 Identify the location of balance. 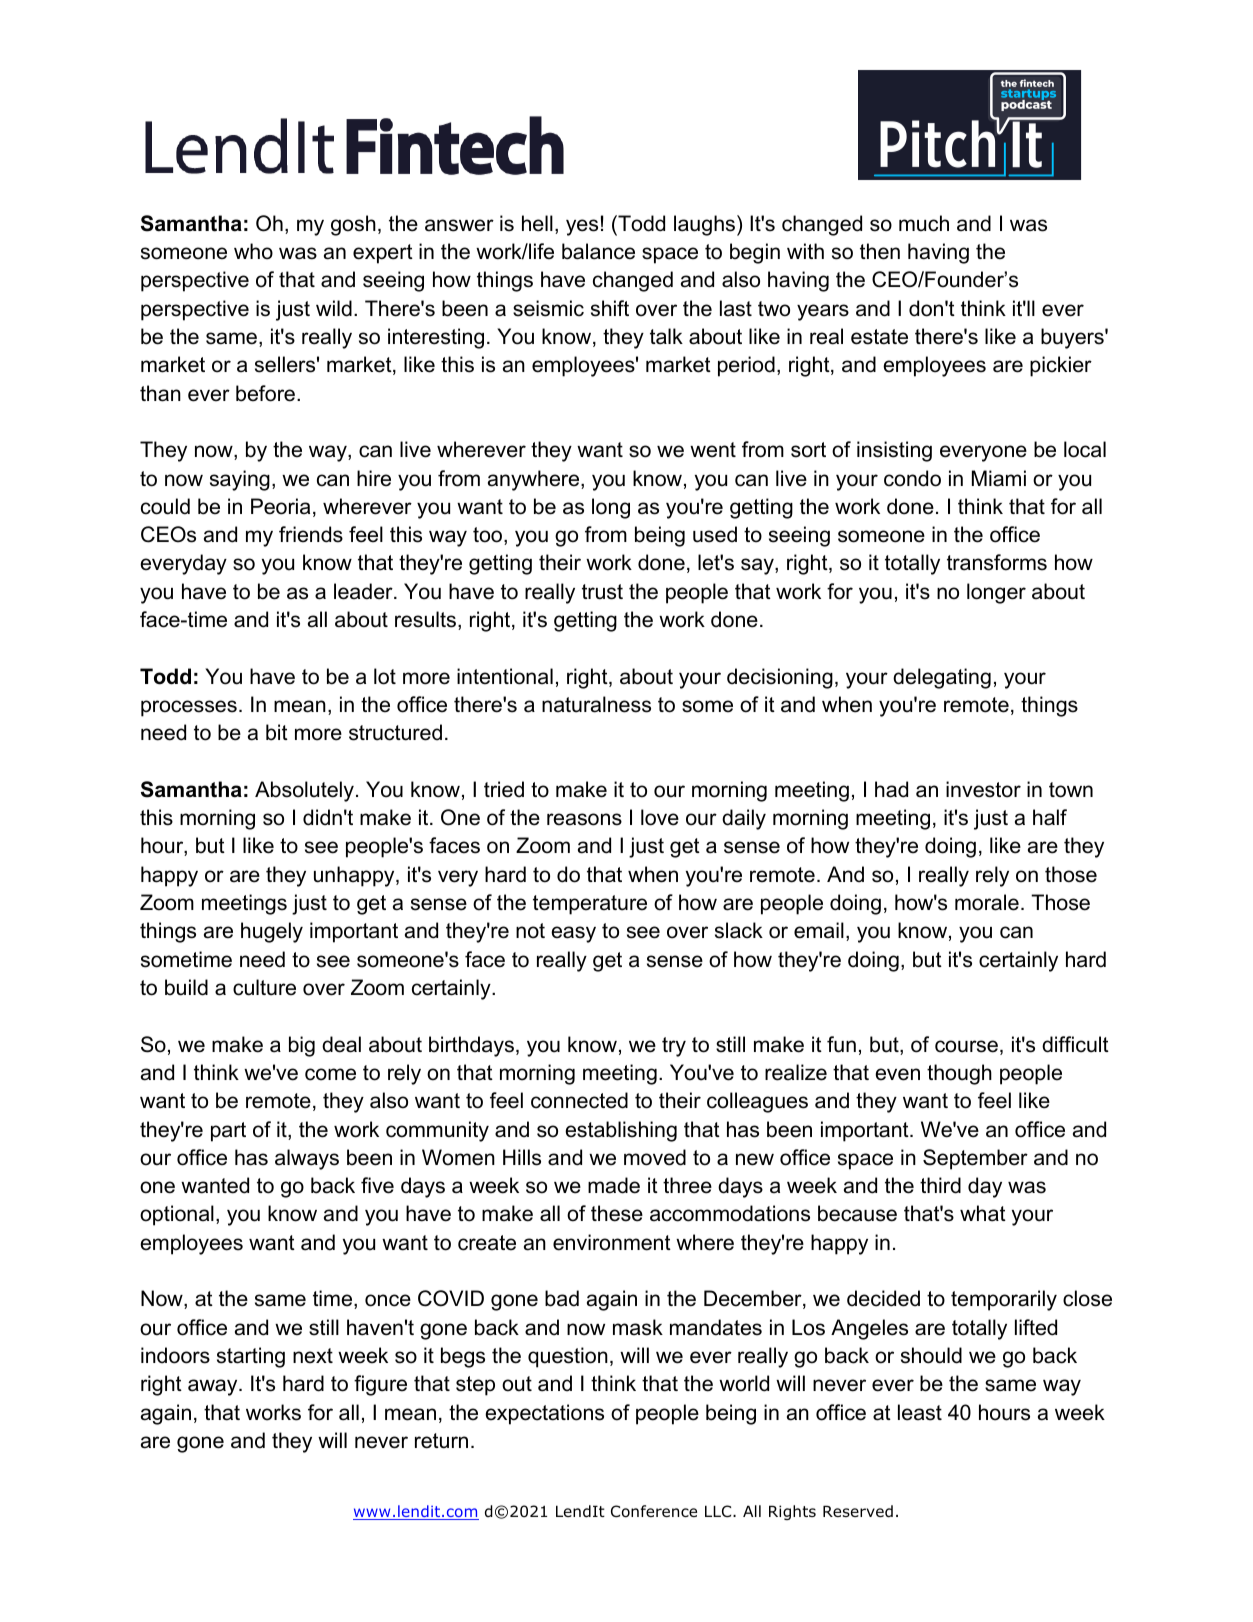
(598, 251).
